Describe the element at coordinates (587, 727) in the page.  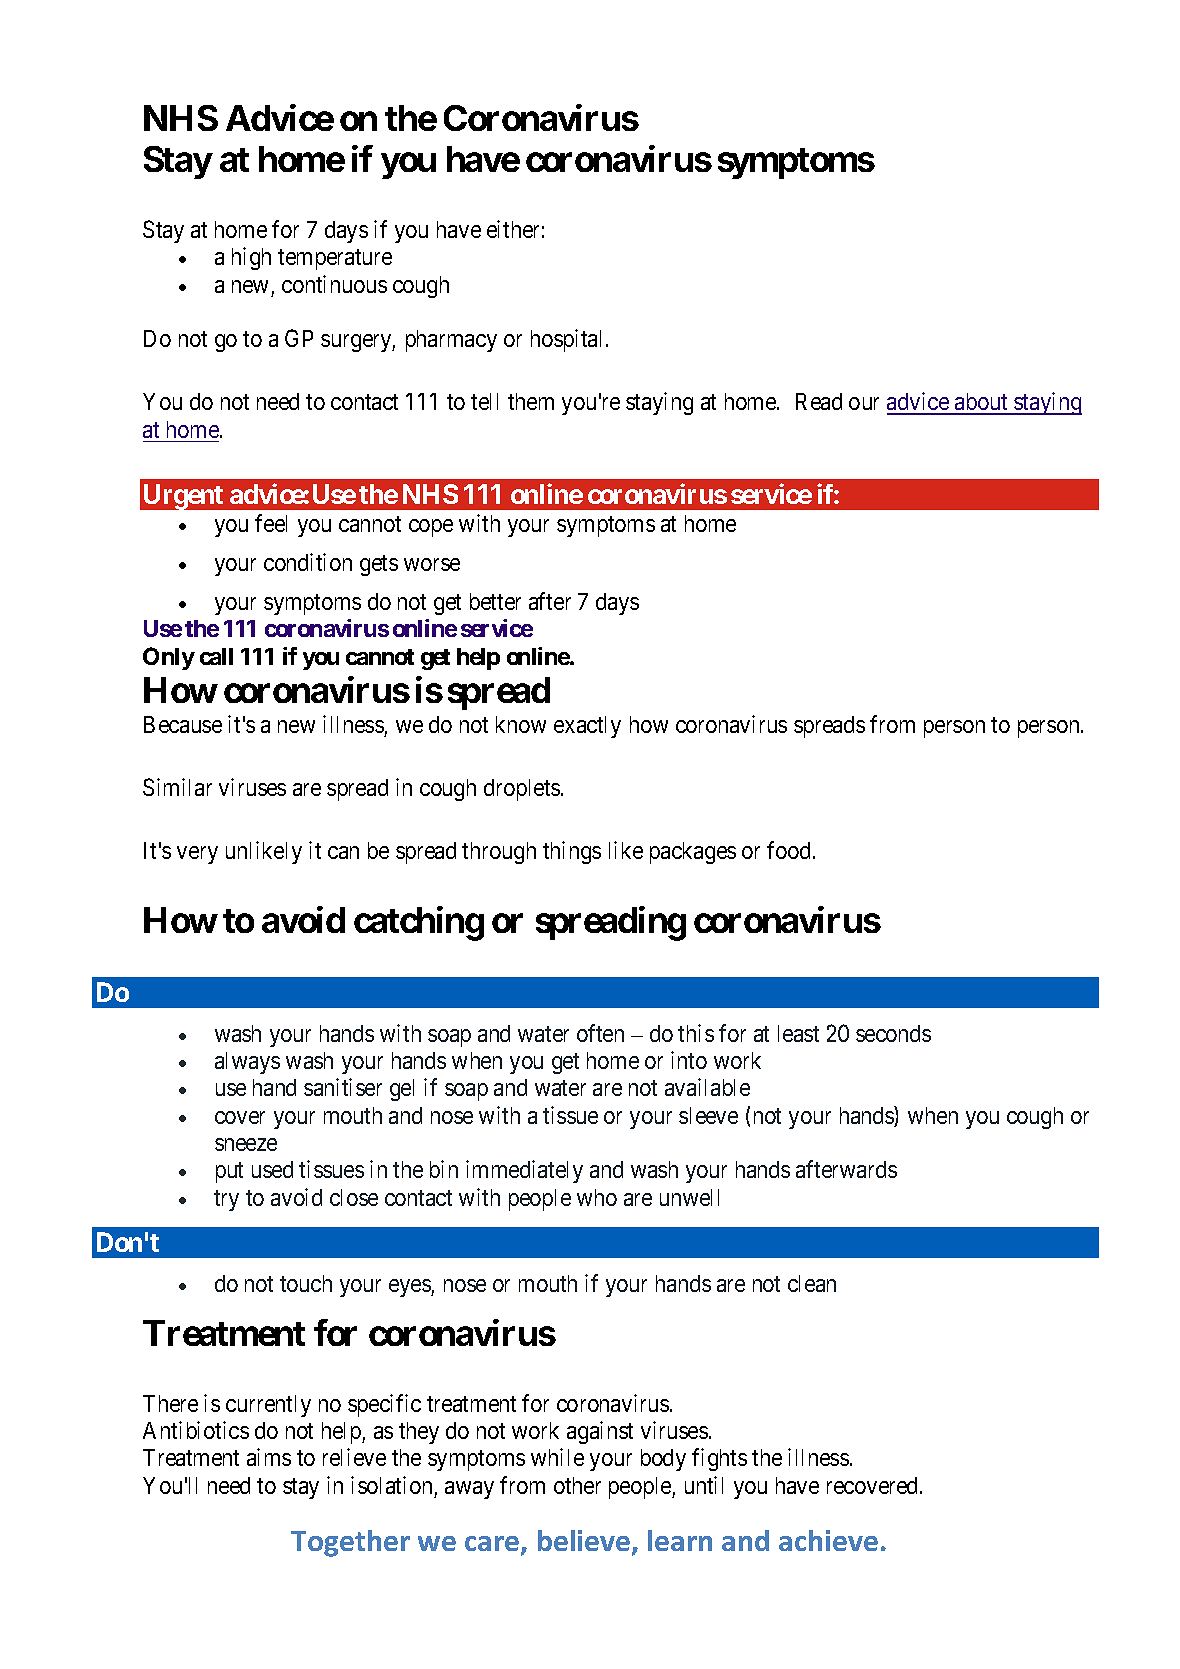
I see `exactly` at that location.
